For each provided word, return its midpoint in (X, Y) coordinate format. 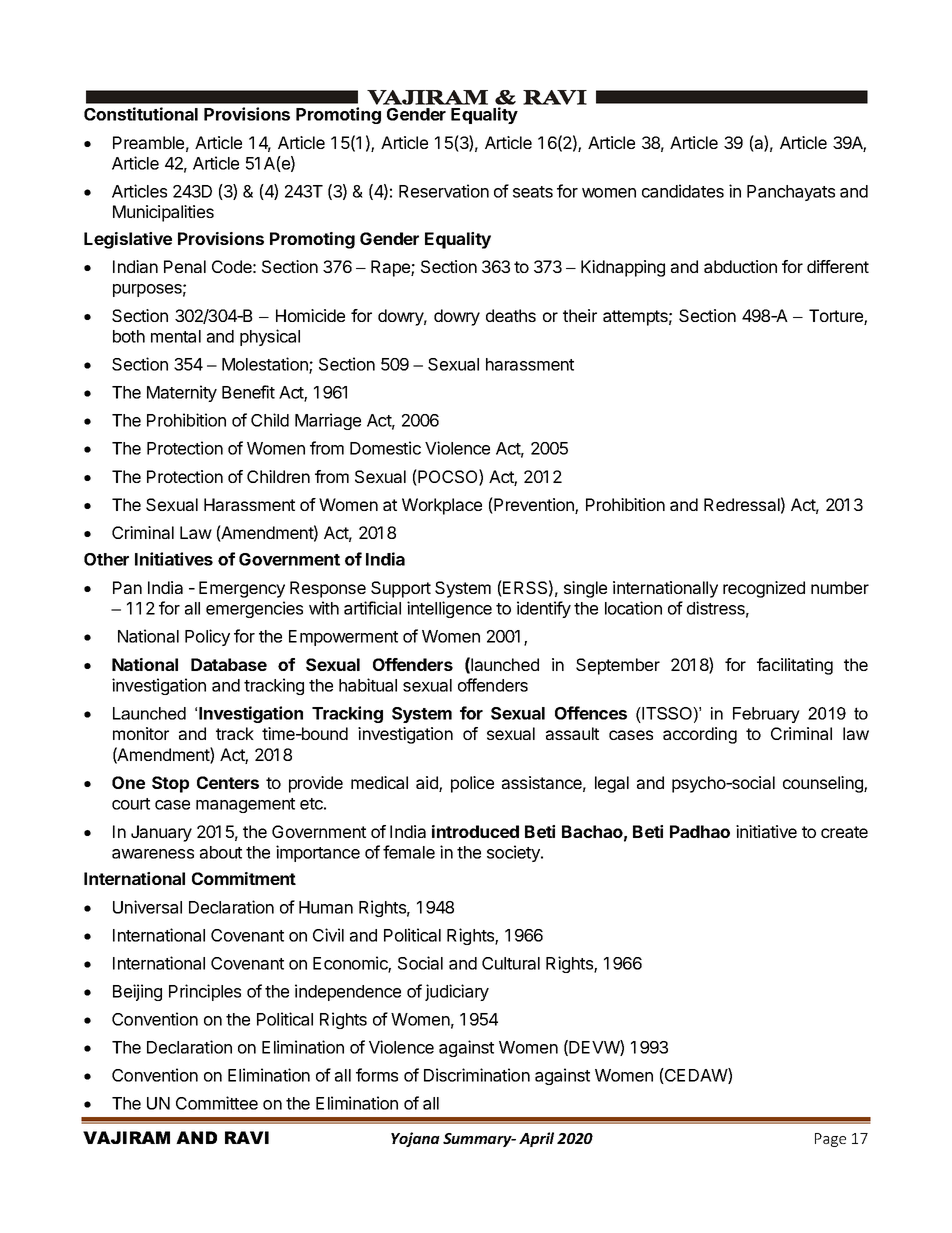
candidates (683, 191)
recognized (764, 589)
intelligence (449, 609)
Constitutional (141, 114)
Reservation (444, 191)
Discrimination (477, 1075)
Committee (217, 1103)
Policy (207, 637)
